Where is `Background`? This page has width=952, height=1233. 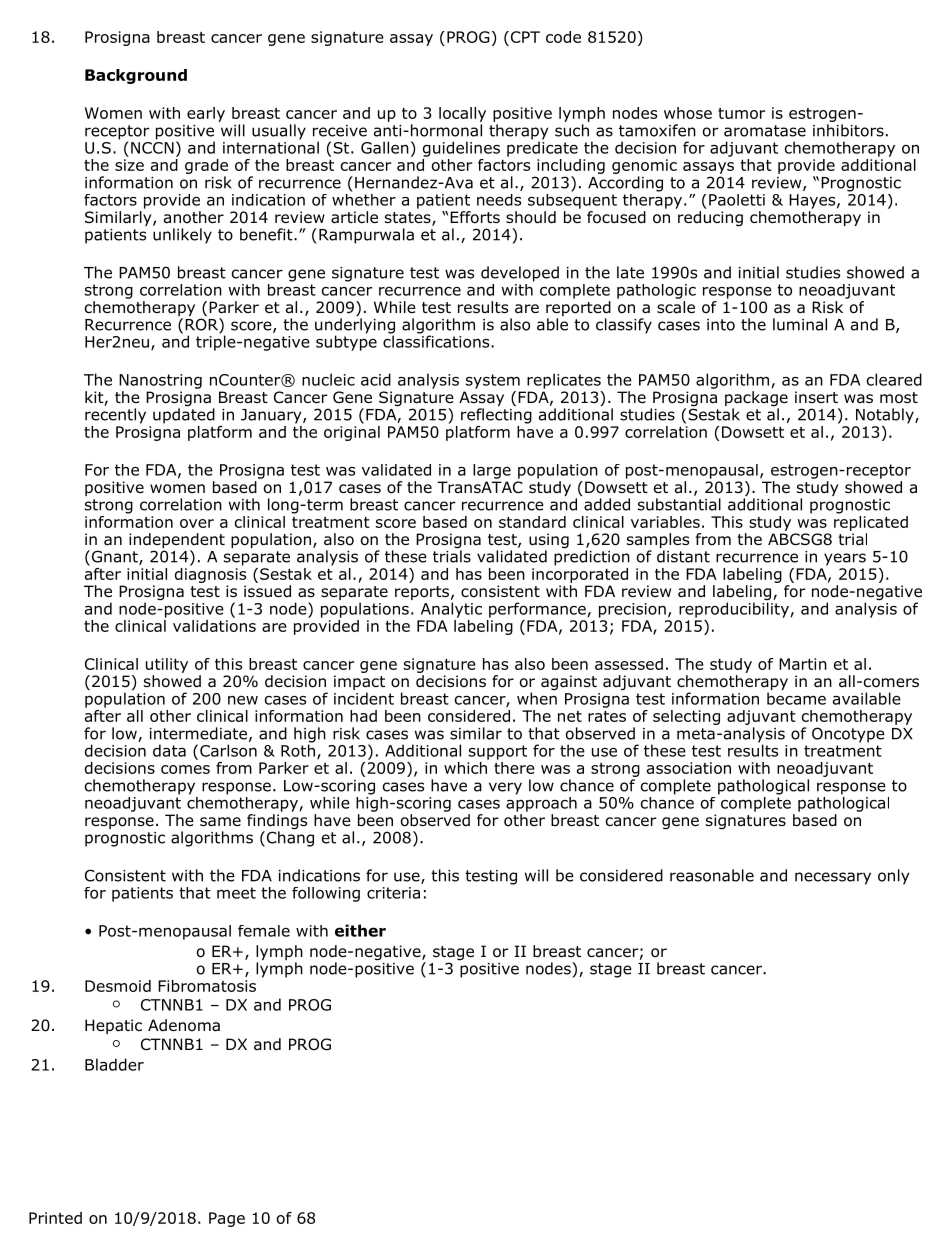 Background is located at coordinates (136, 76).
